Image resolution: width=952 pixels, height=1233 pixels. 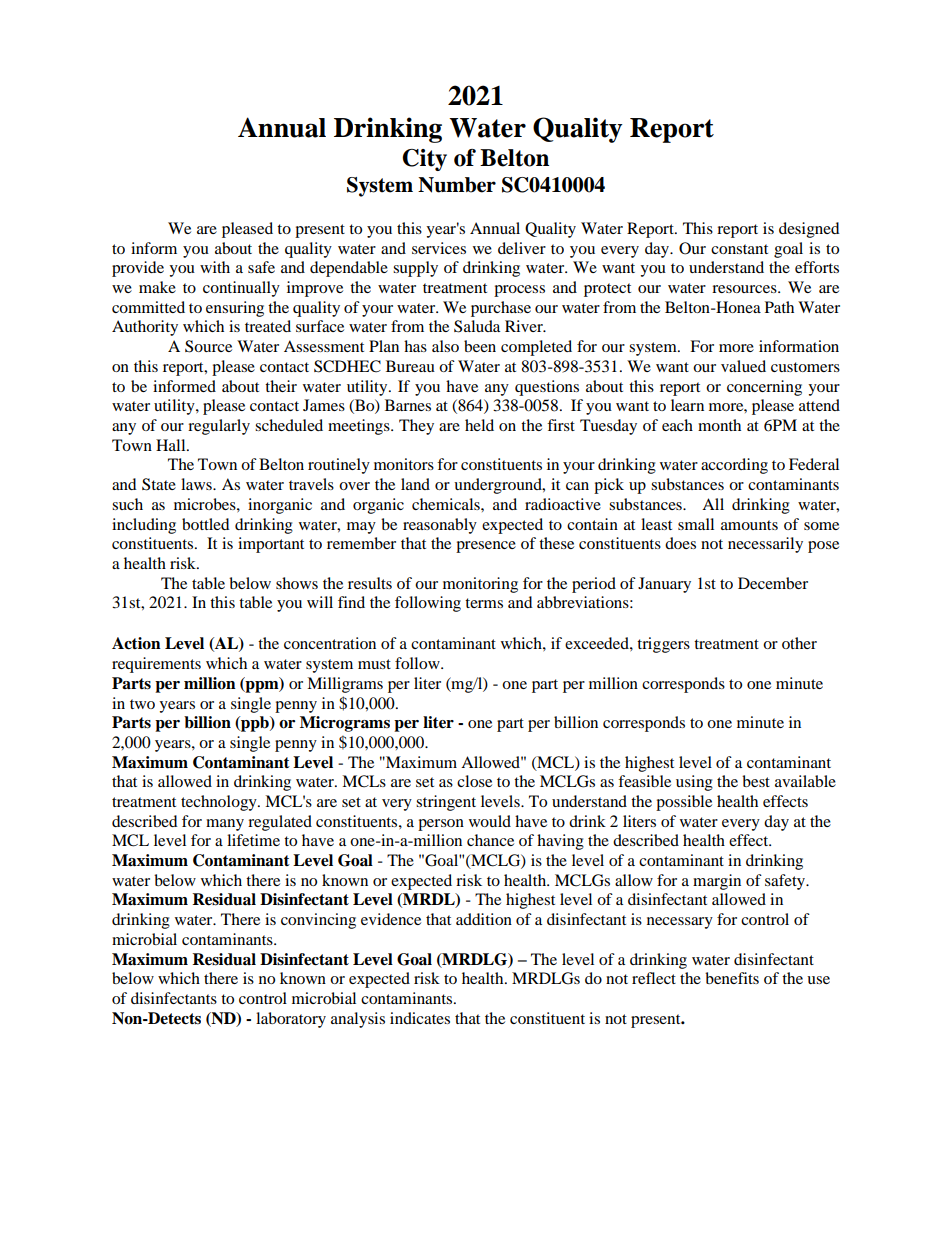 What do you see at coordinates (219, 427) in the page?
I see `regularly` at bounding box center [219, 427].
